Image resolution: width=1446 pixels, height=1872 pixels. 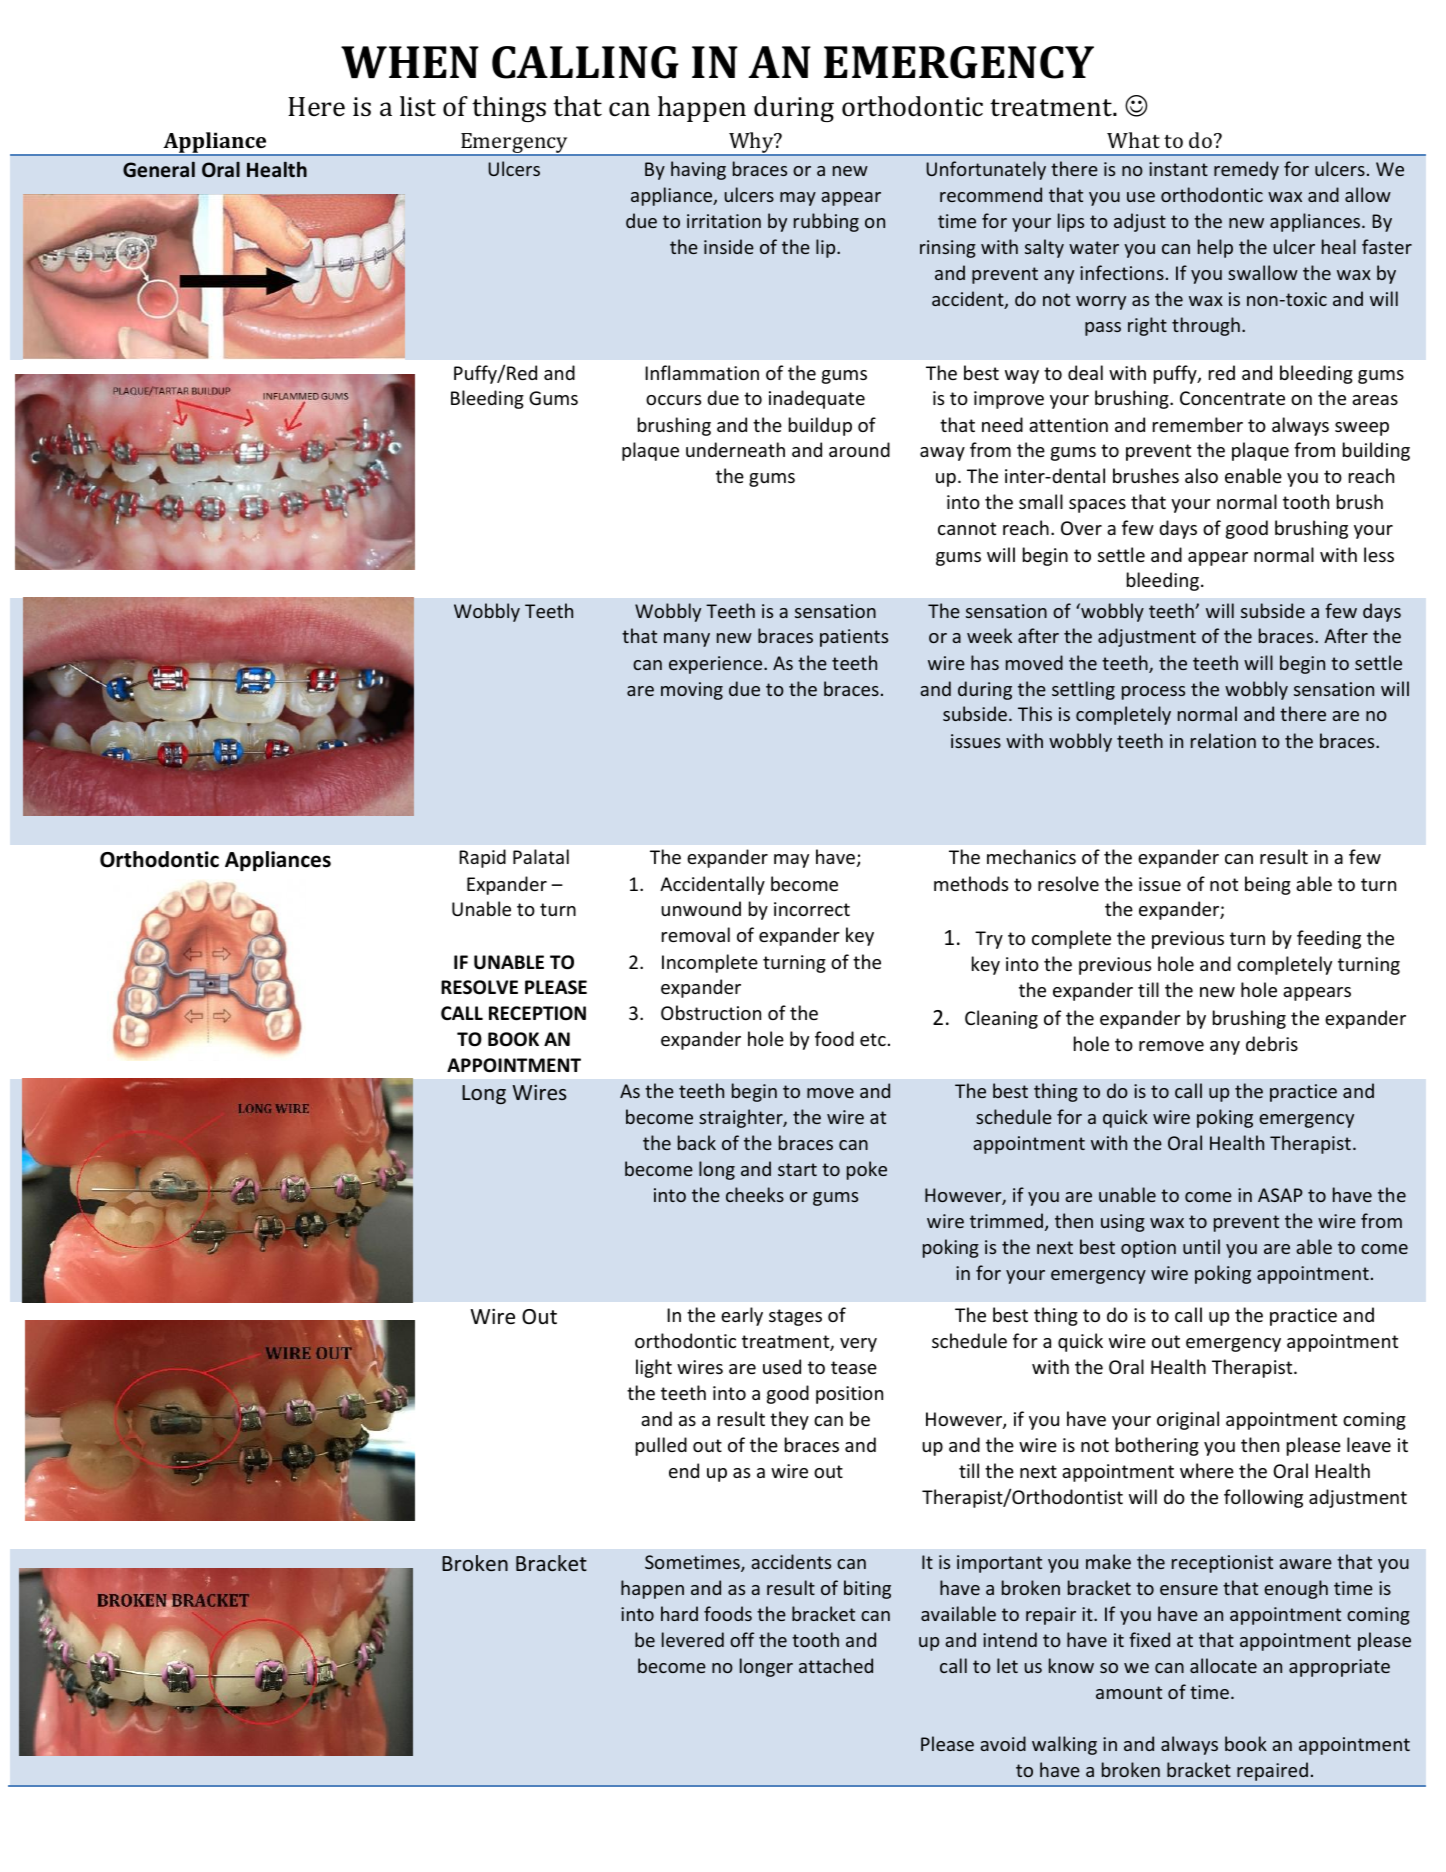 I want to click on remedy, so click(x=1246, y=170).
